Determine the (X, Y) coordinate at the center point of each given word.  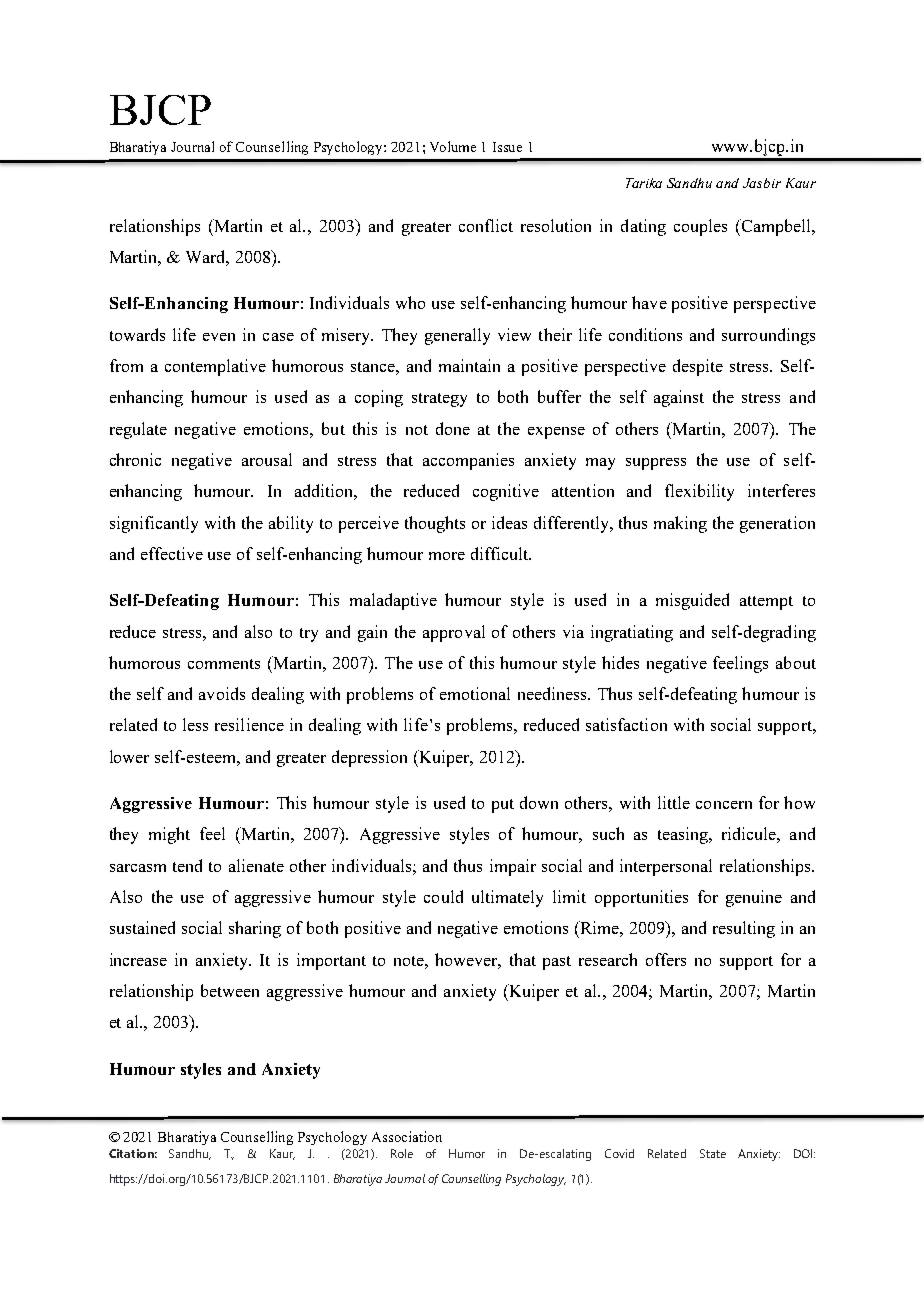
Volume (453, 146)
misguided (692, 601)
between (230, 990)
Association (407, 1136)
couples (700, 227)
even (219, 337)
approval (454, 633)
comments (224, 664)
